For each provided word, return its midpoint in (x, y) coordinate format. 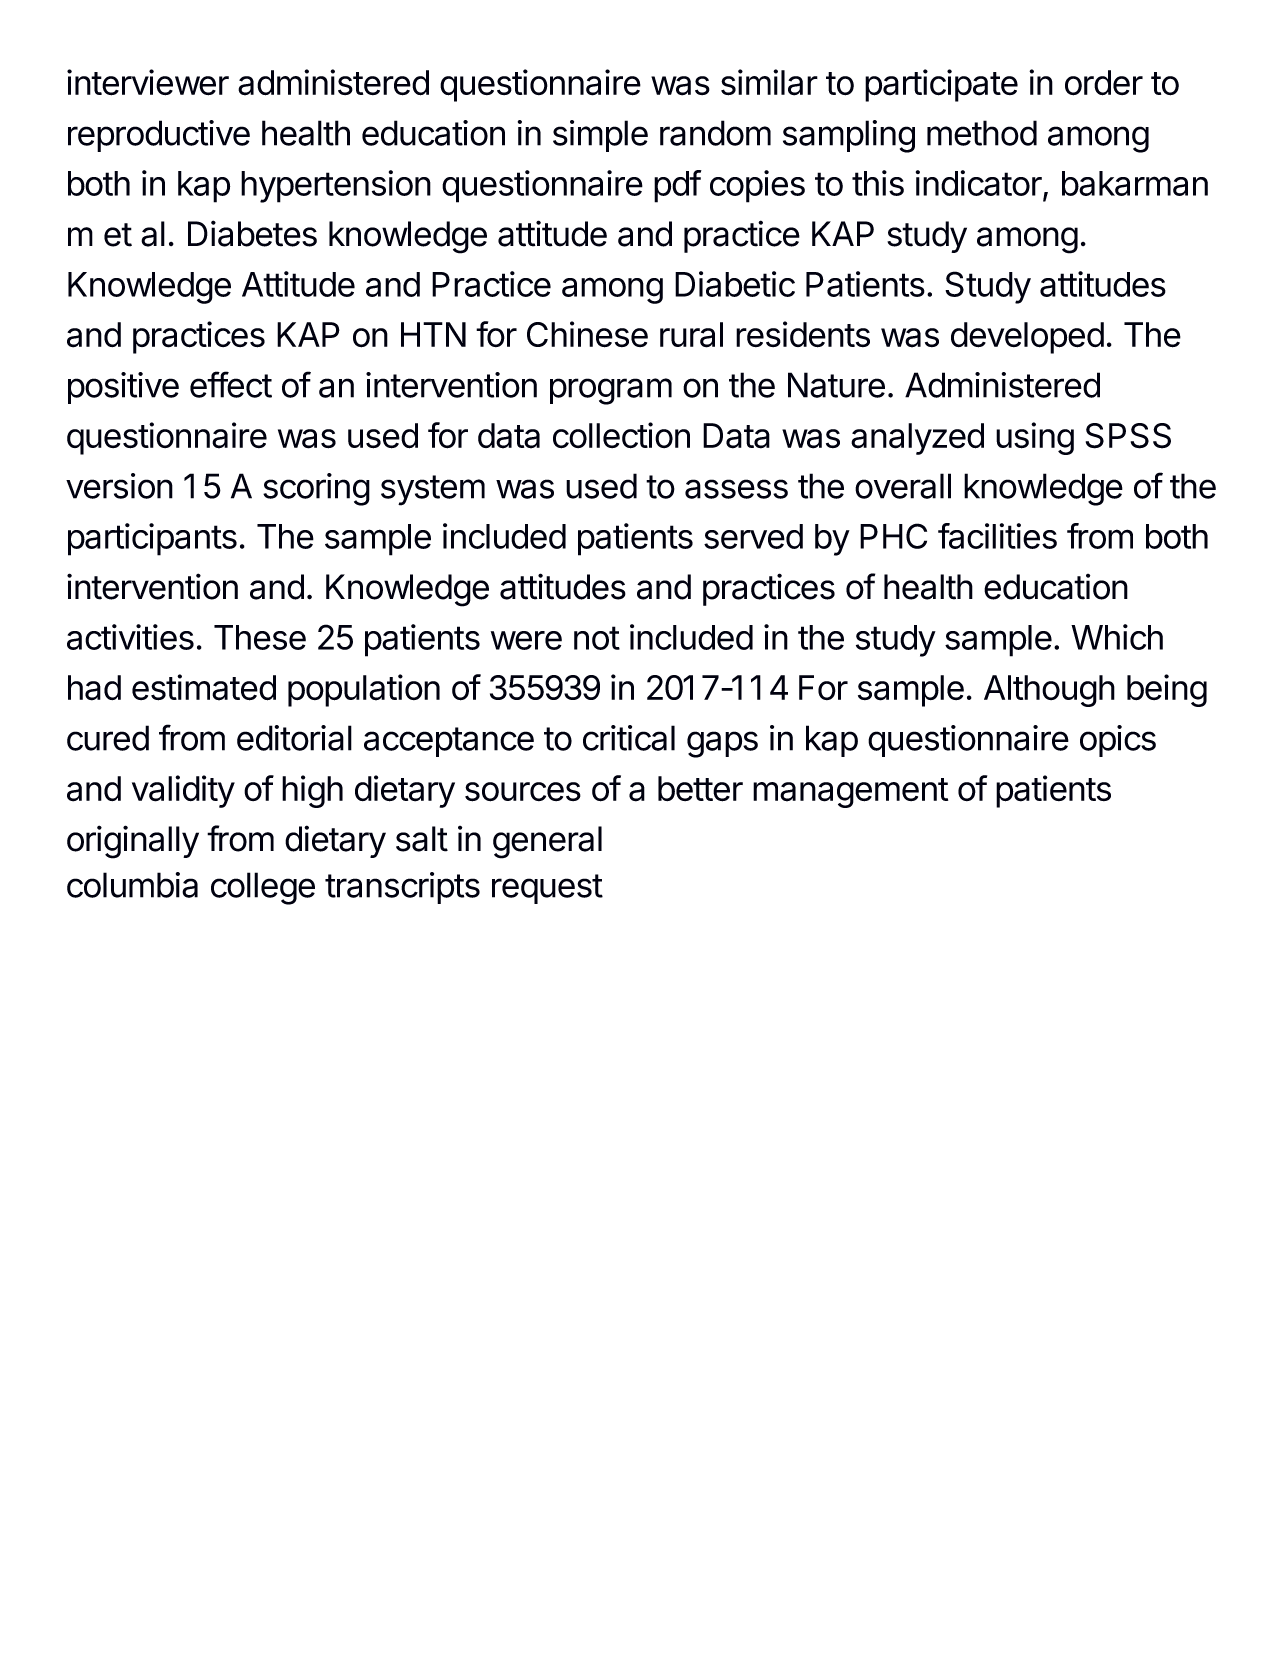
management (850, 793)
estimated (204, 687)
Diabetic (735, 284)
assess (736, 489)
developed (1027, 338)
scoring (316, 489)
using (1035, 438)
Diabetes (252, 233)
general (547, 842)
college (263, 888)
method (982, 133)
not (597, 638)
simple (600, 136)
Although (1049, 691)
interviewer (148, 82)
